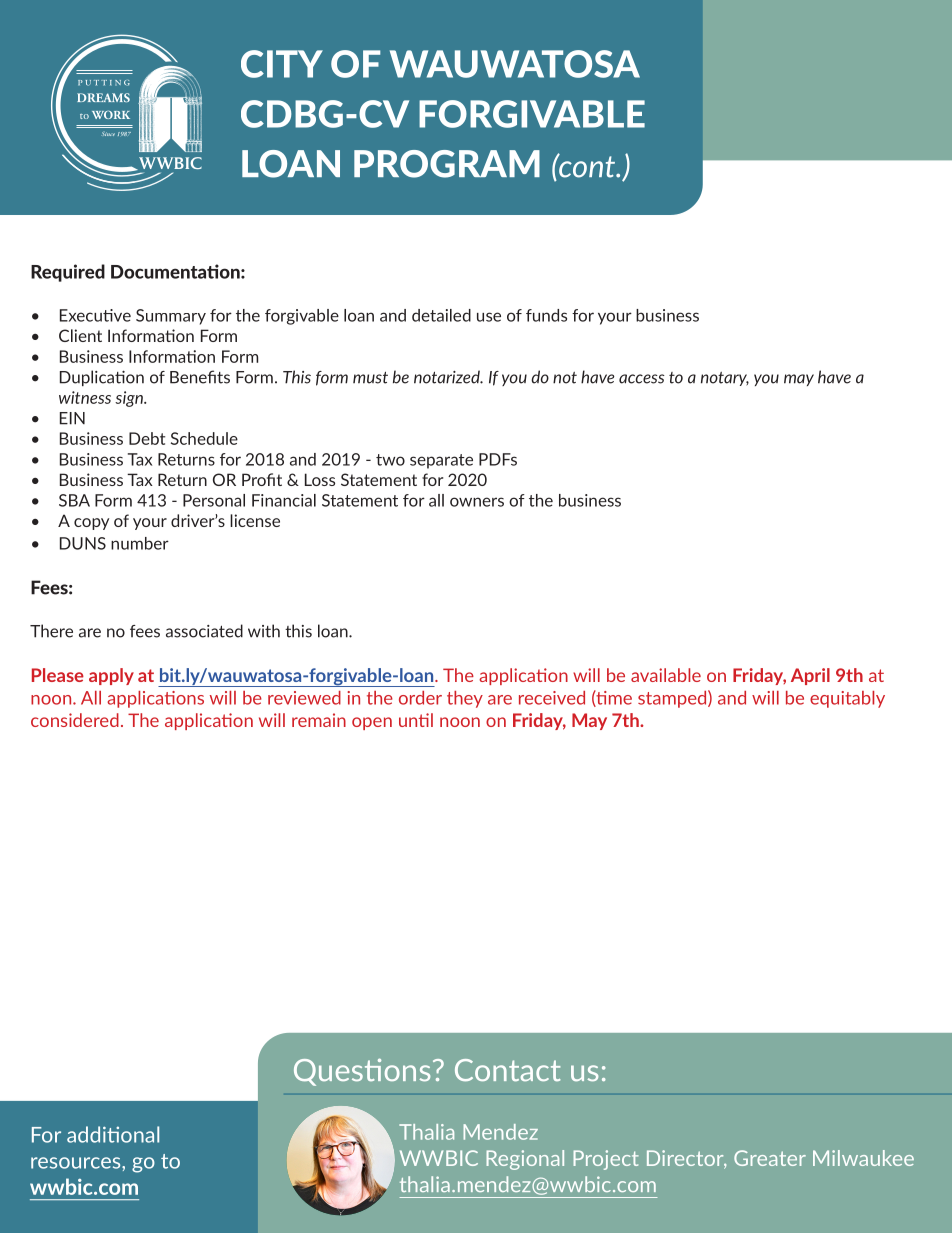 This screenshot has height=1233, width=952. What do you see at coordinates (204, 631) in the screenshot?
I see `associated` at bounding box center [204, 631].
